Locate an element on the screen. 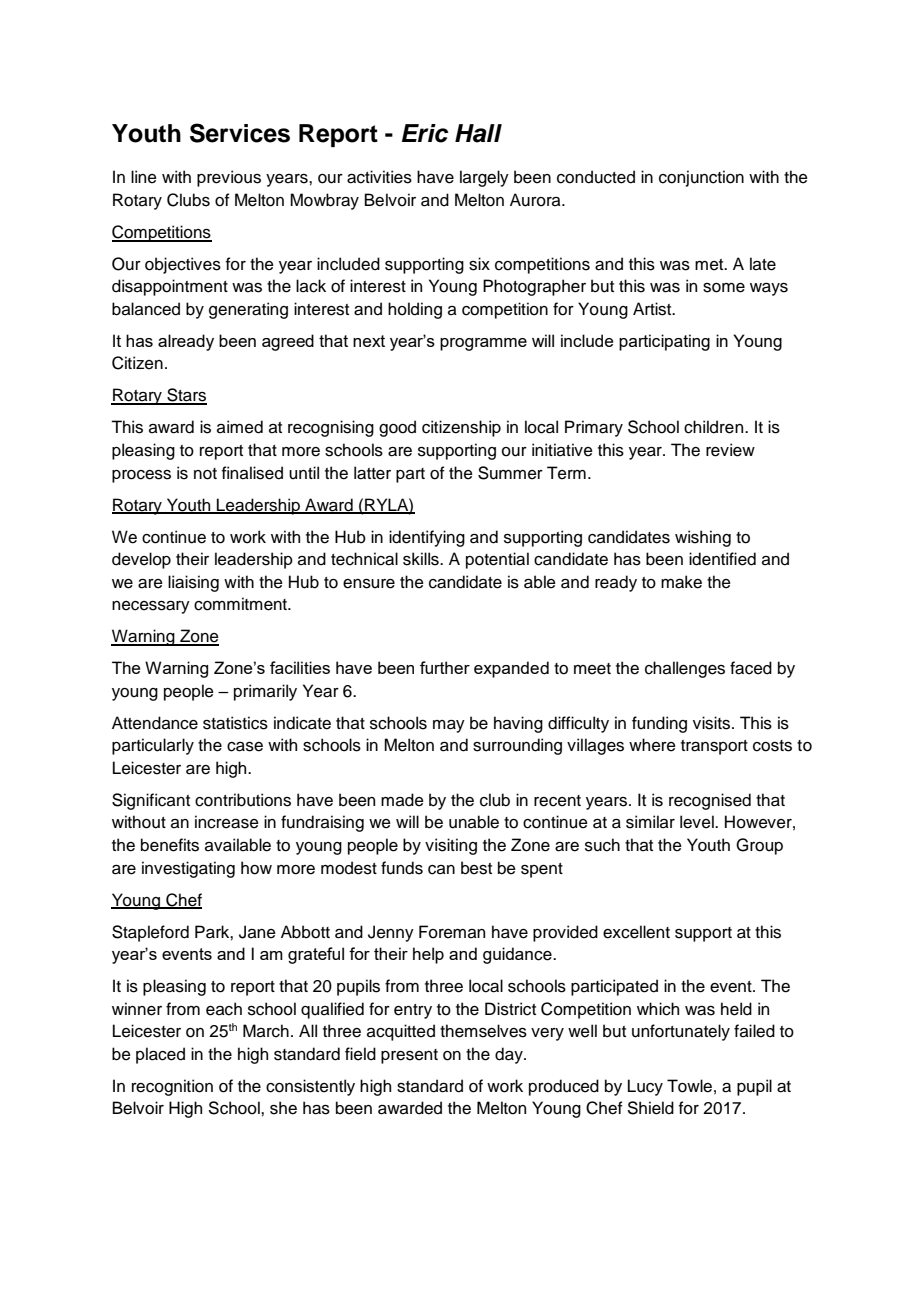 The height and width of the screenshot is (1308, 924). recognition is located at coordinates (172, 1087).
